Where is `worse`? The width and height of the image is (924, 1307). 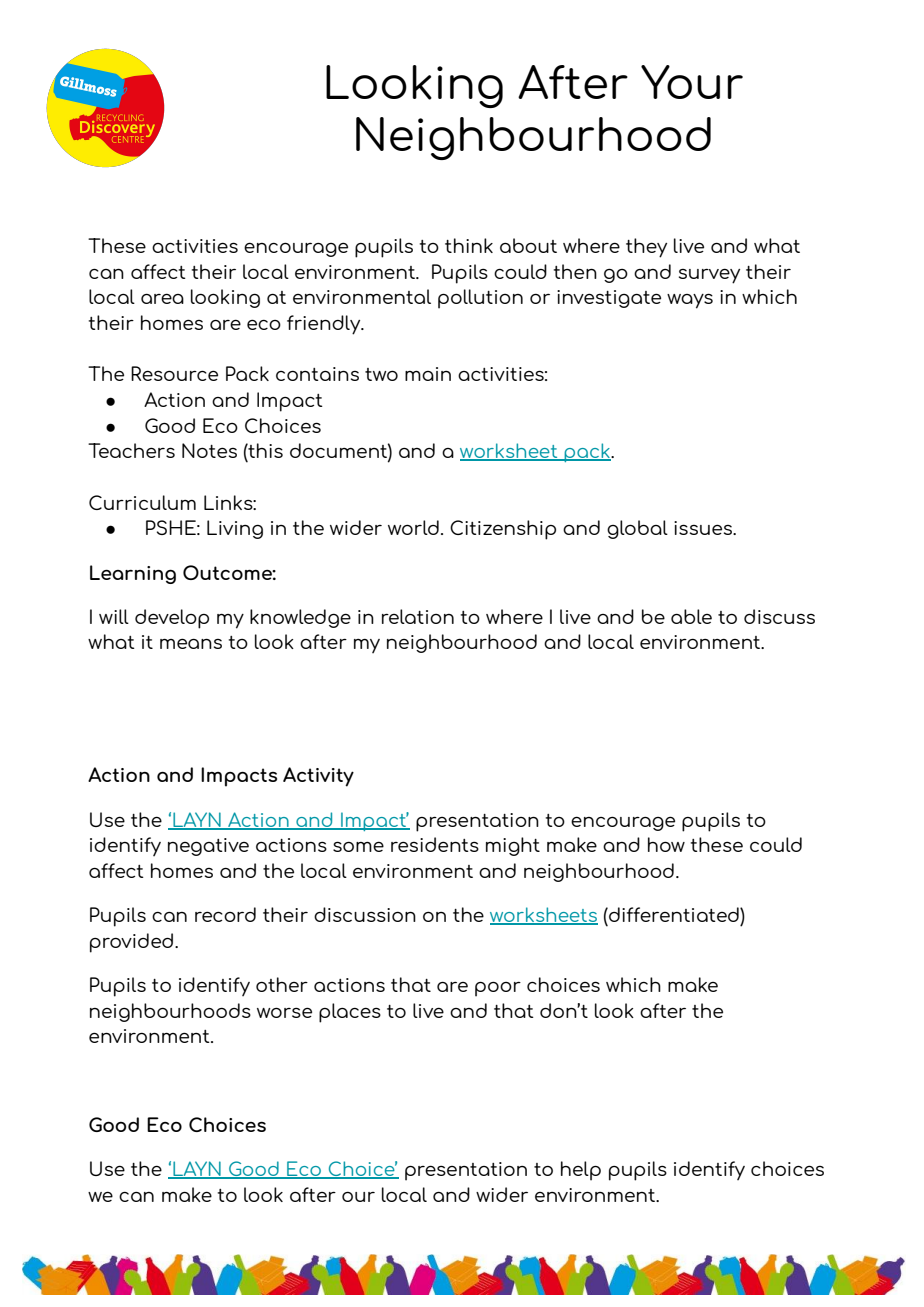 worse is located at coordinates (284, 1012).
